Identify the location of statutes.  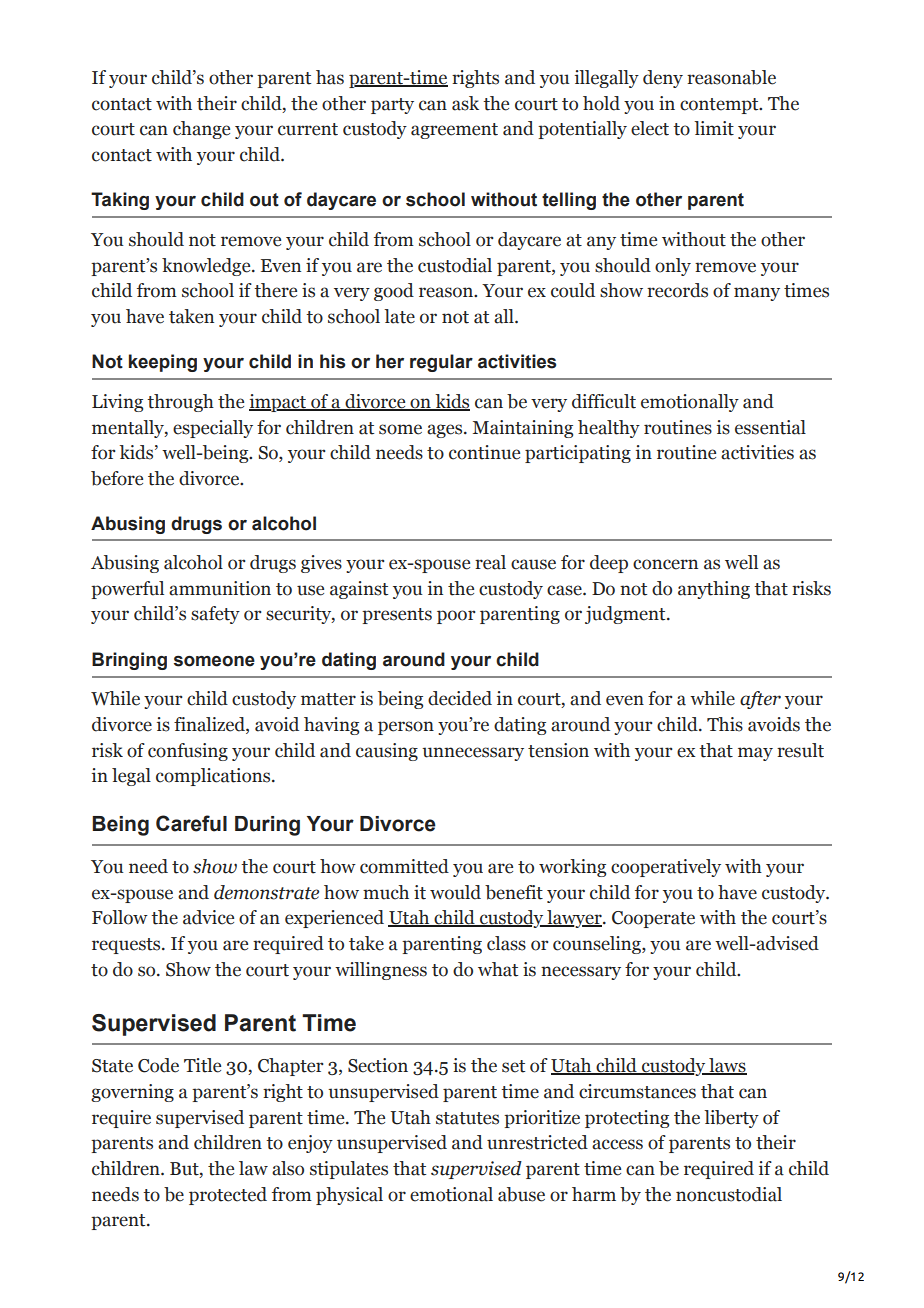
(467, 1118).
